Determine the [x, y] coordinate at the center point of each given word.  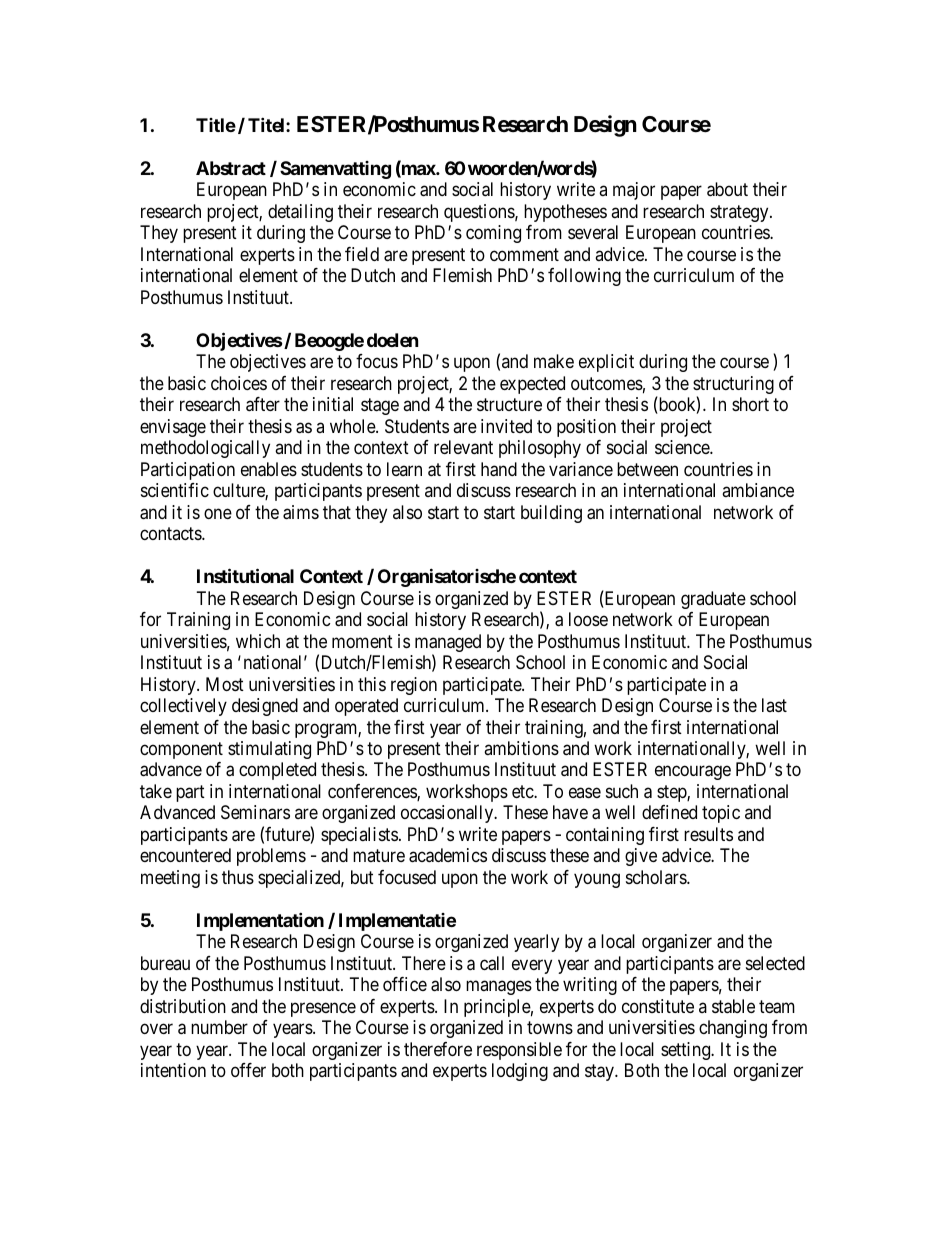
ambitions [521, 748]
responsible [519, 1051]
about [727, 189]
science [683, 447]
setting [687, 1051]
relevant [463, 447]
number [219, 1027]
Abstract [231, 168]
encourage [693, 773]
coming [493, 234]
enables [269, 469]
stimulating [269, 750]
